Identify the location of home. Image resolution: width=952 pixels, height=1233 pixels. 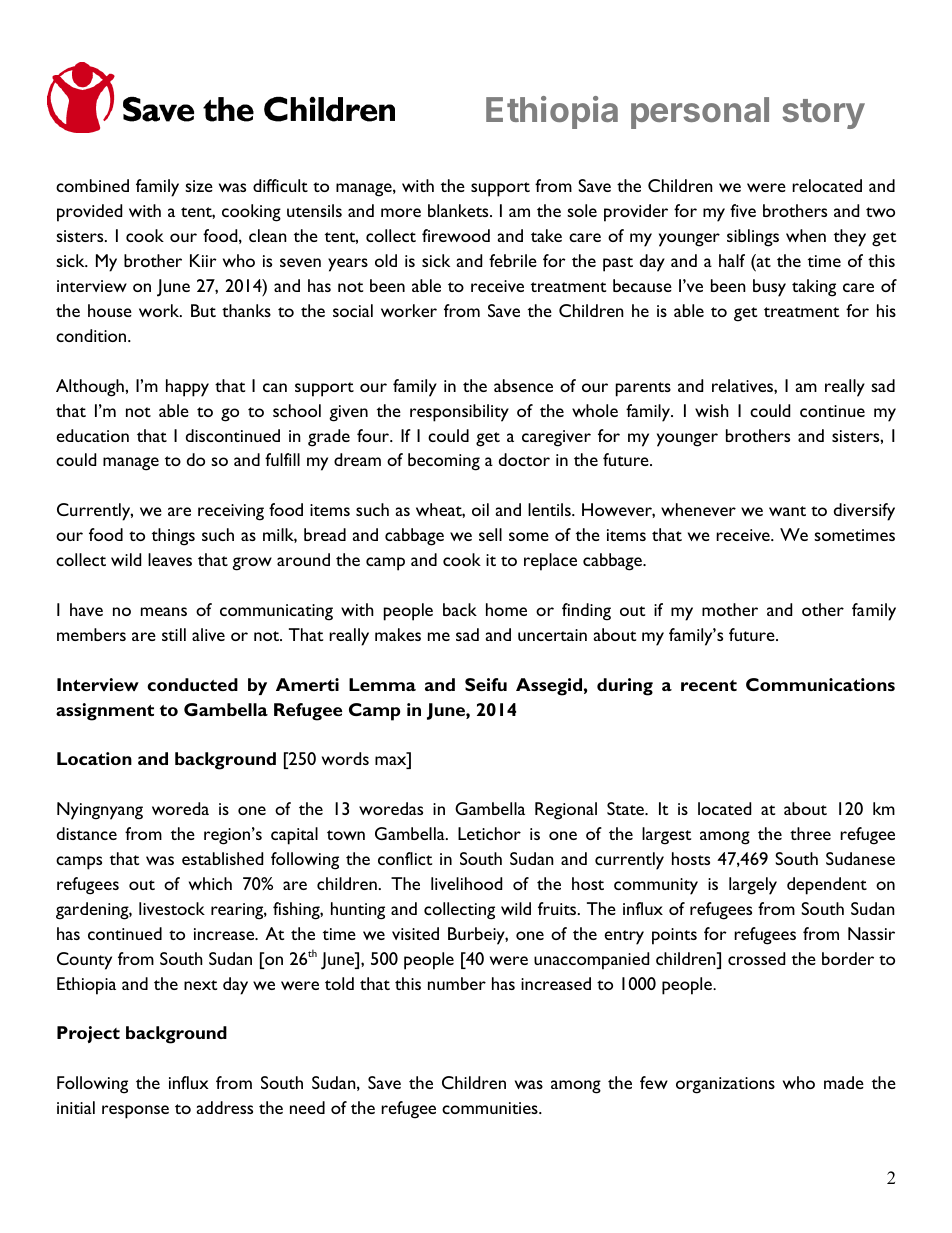
(506, 609).
